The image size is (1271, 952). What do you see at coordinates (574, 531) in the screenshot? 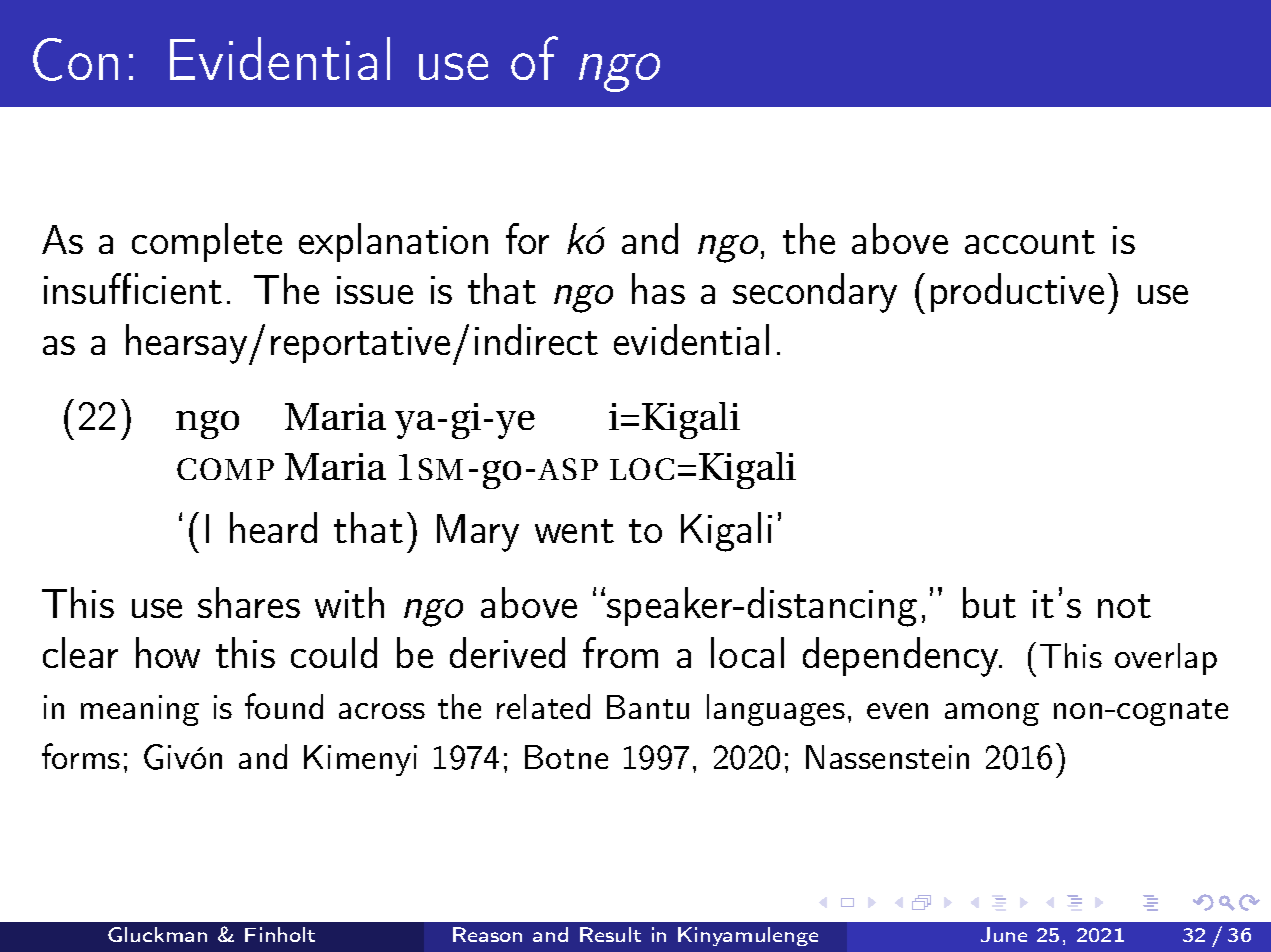
I see `went` at bounding box center [574, 531].
